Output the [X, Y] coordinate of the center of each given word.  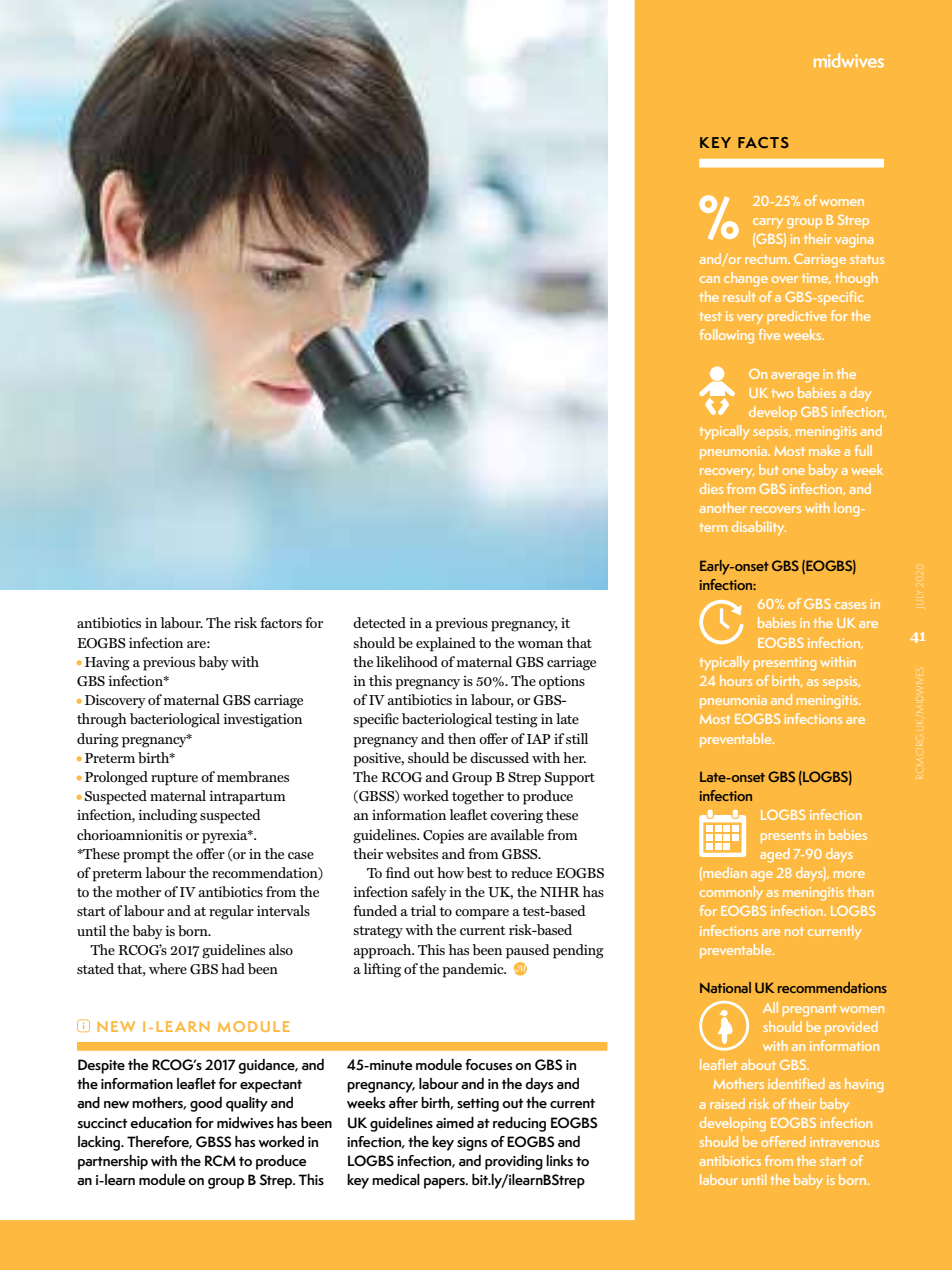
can [710, 279]
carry [768, 223]
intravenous [844, 1142]
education [161, 1123]
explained [446, 644]
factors [281, 622]
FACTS [763, 142]
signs [472, 1144]
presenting [785, 664]
